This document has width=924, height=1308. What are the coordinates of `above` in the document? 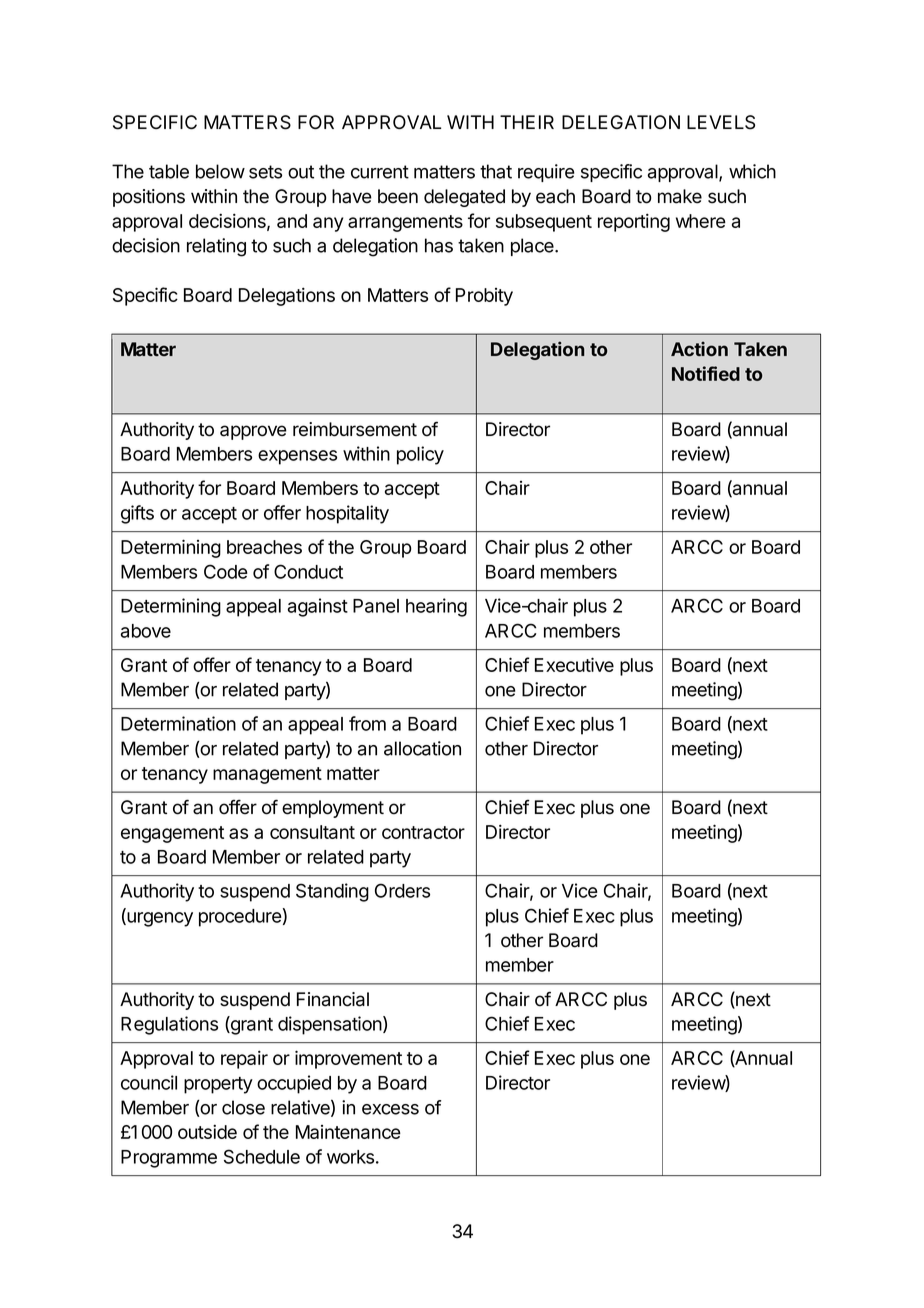 It's located at (146, 631).
